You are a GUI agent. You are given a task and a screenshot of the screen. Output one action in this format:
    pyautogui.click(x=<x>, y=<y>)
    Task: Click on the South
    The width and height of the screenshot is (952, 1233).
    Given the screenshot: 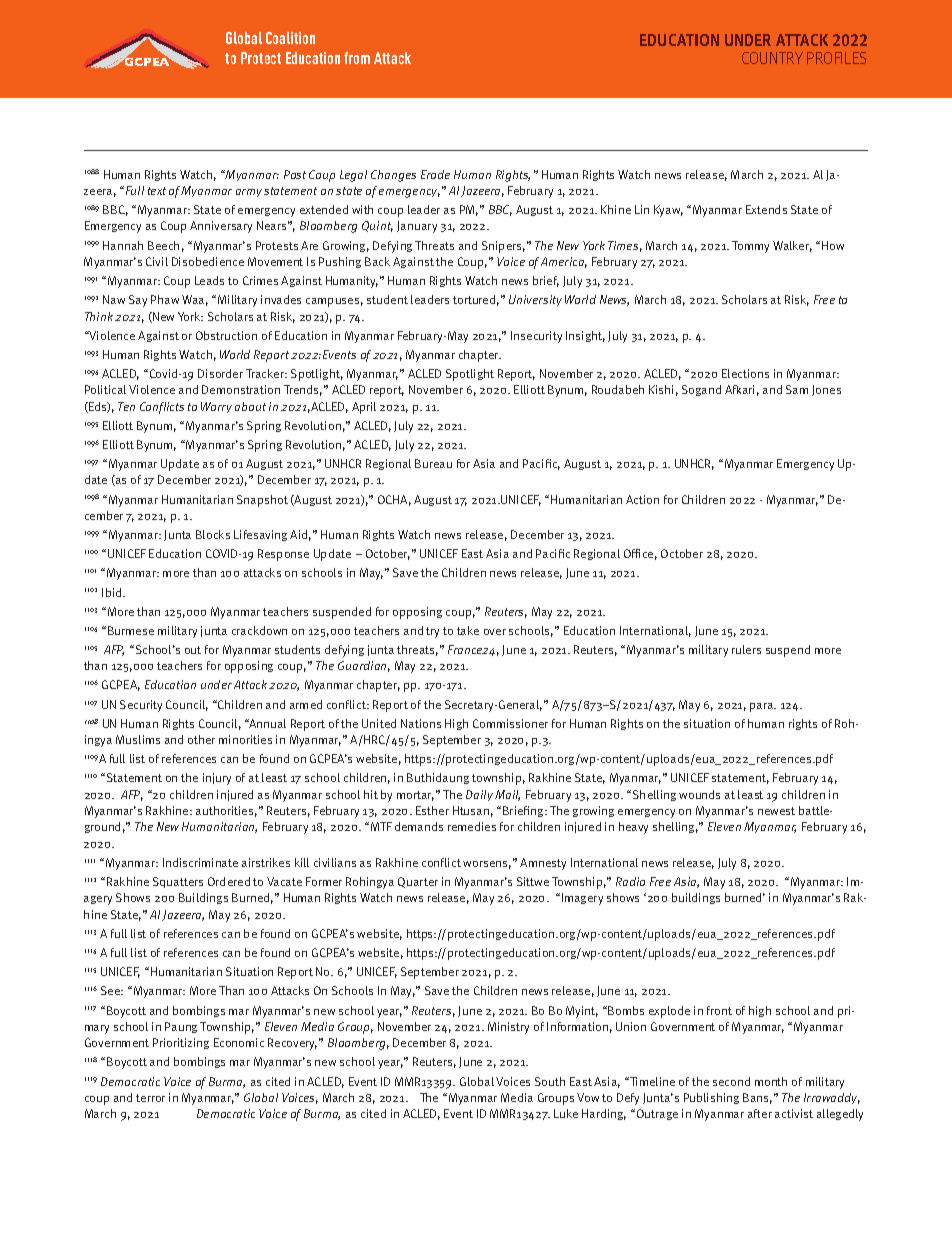 What is the action you would take?
    pyautogui.click(x=550, y=1081)
